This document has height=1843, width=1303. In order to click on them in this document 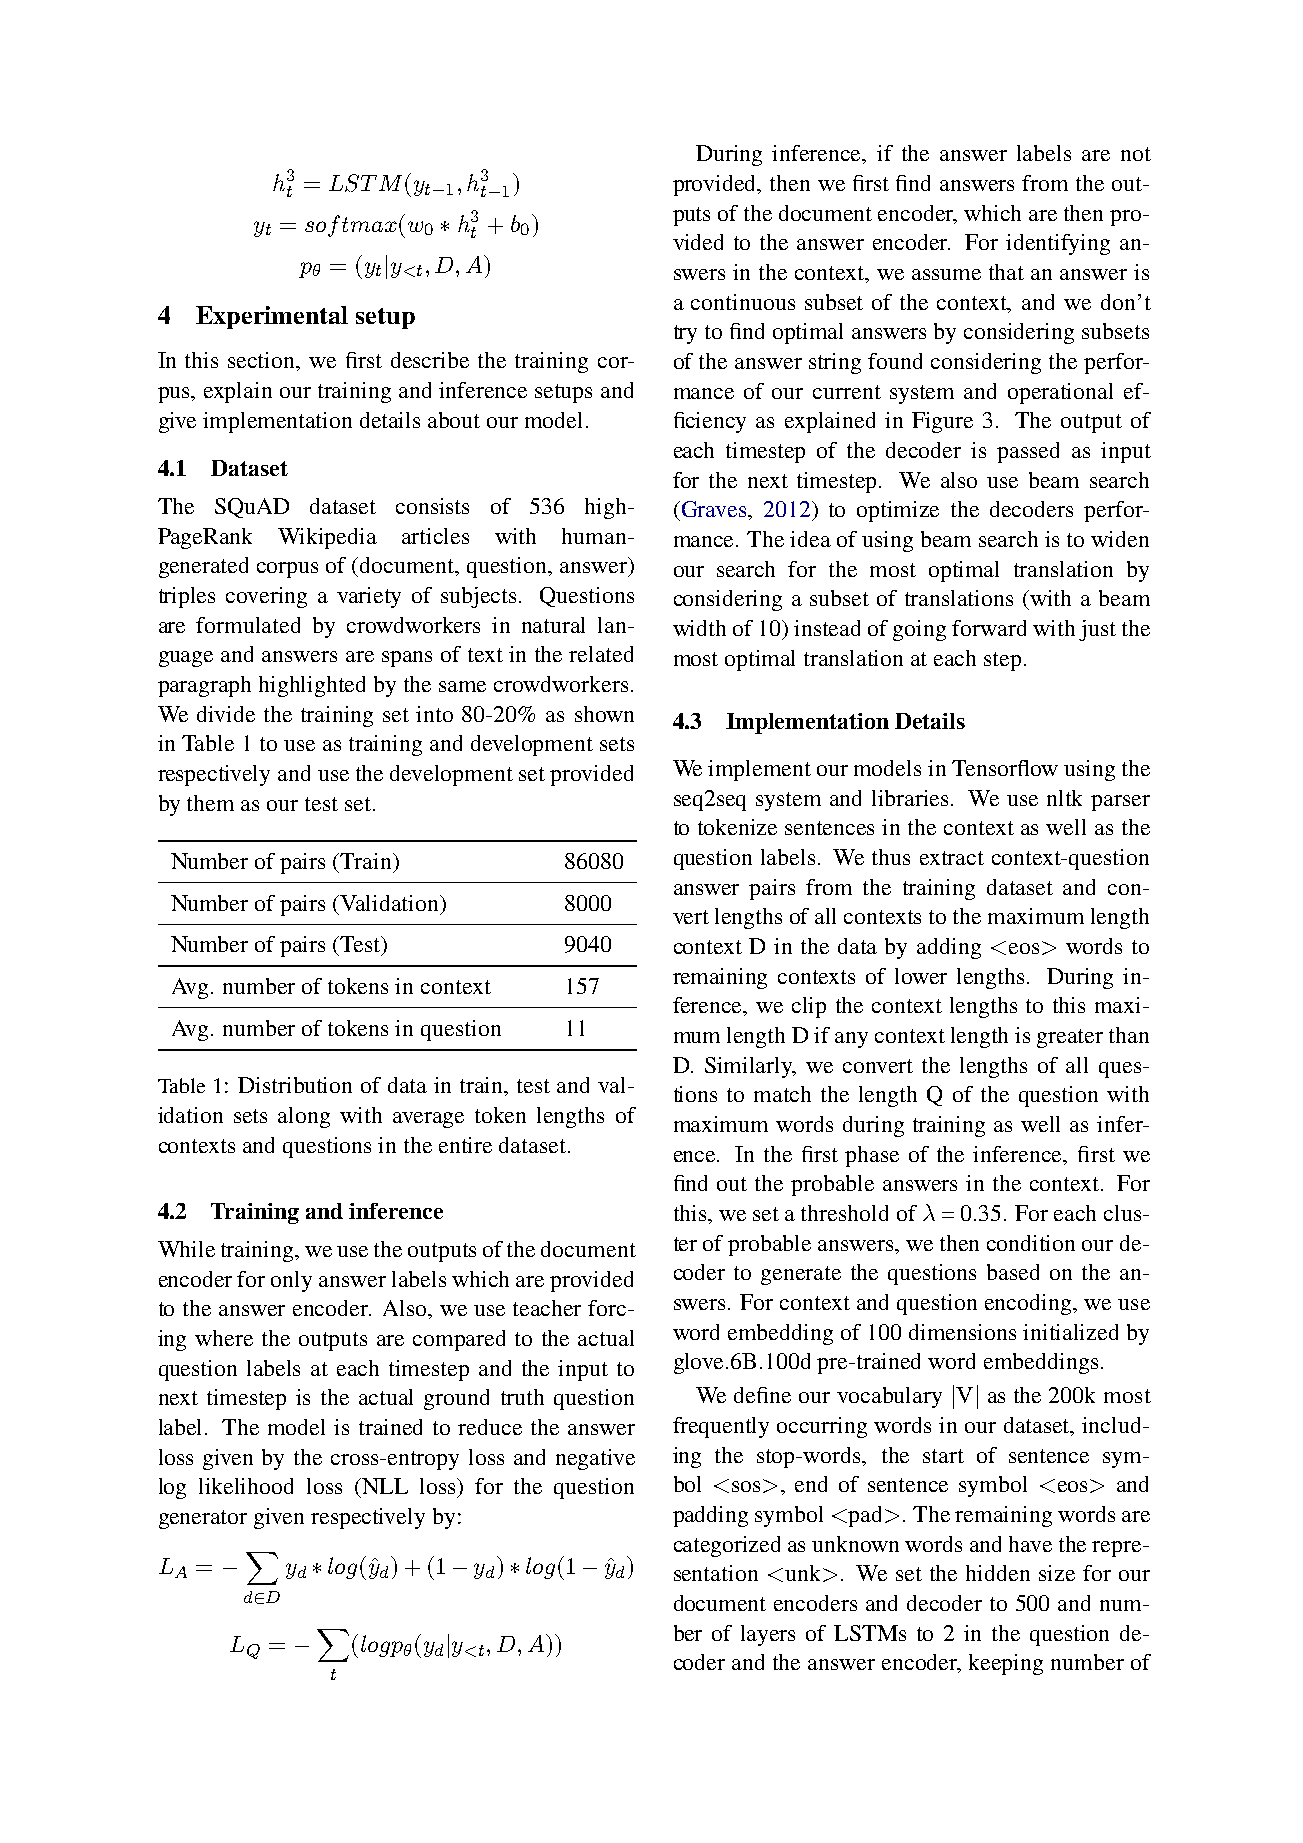, I will do `click(210, 803)`.
